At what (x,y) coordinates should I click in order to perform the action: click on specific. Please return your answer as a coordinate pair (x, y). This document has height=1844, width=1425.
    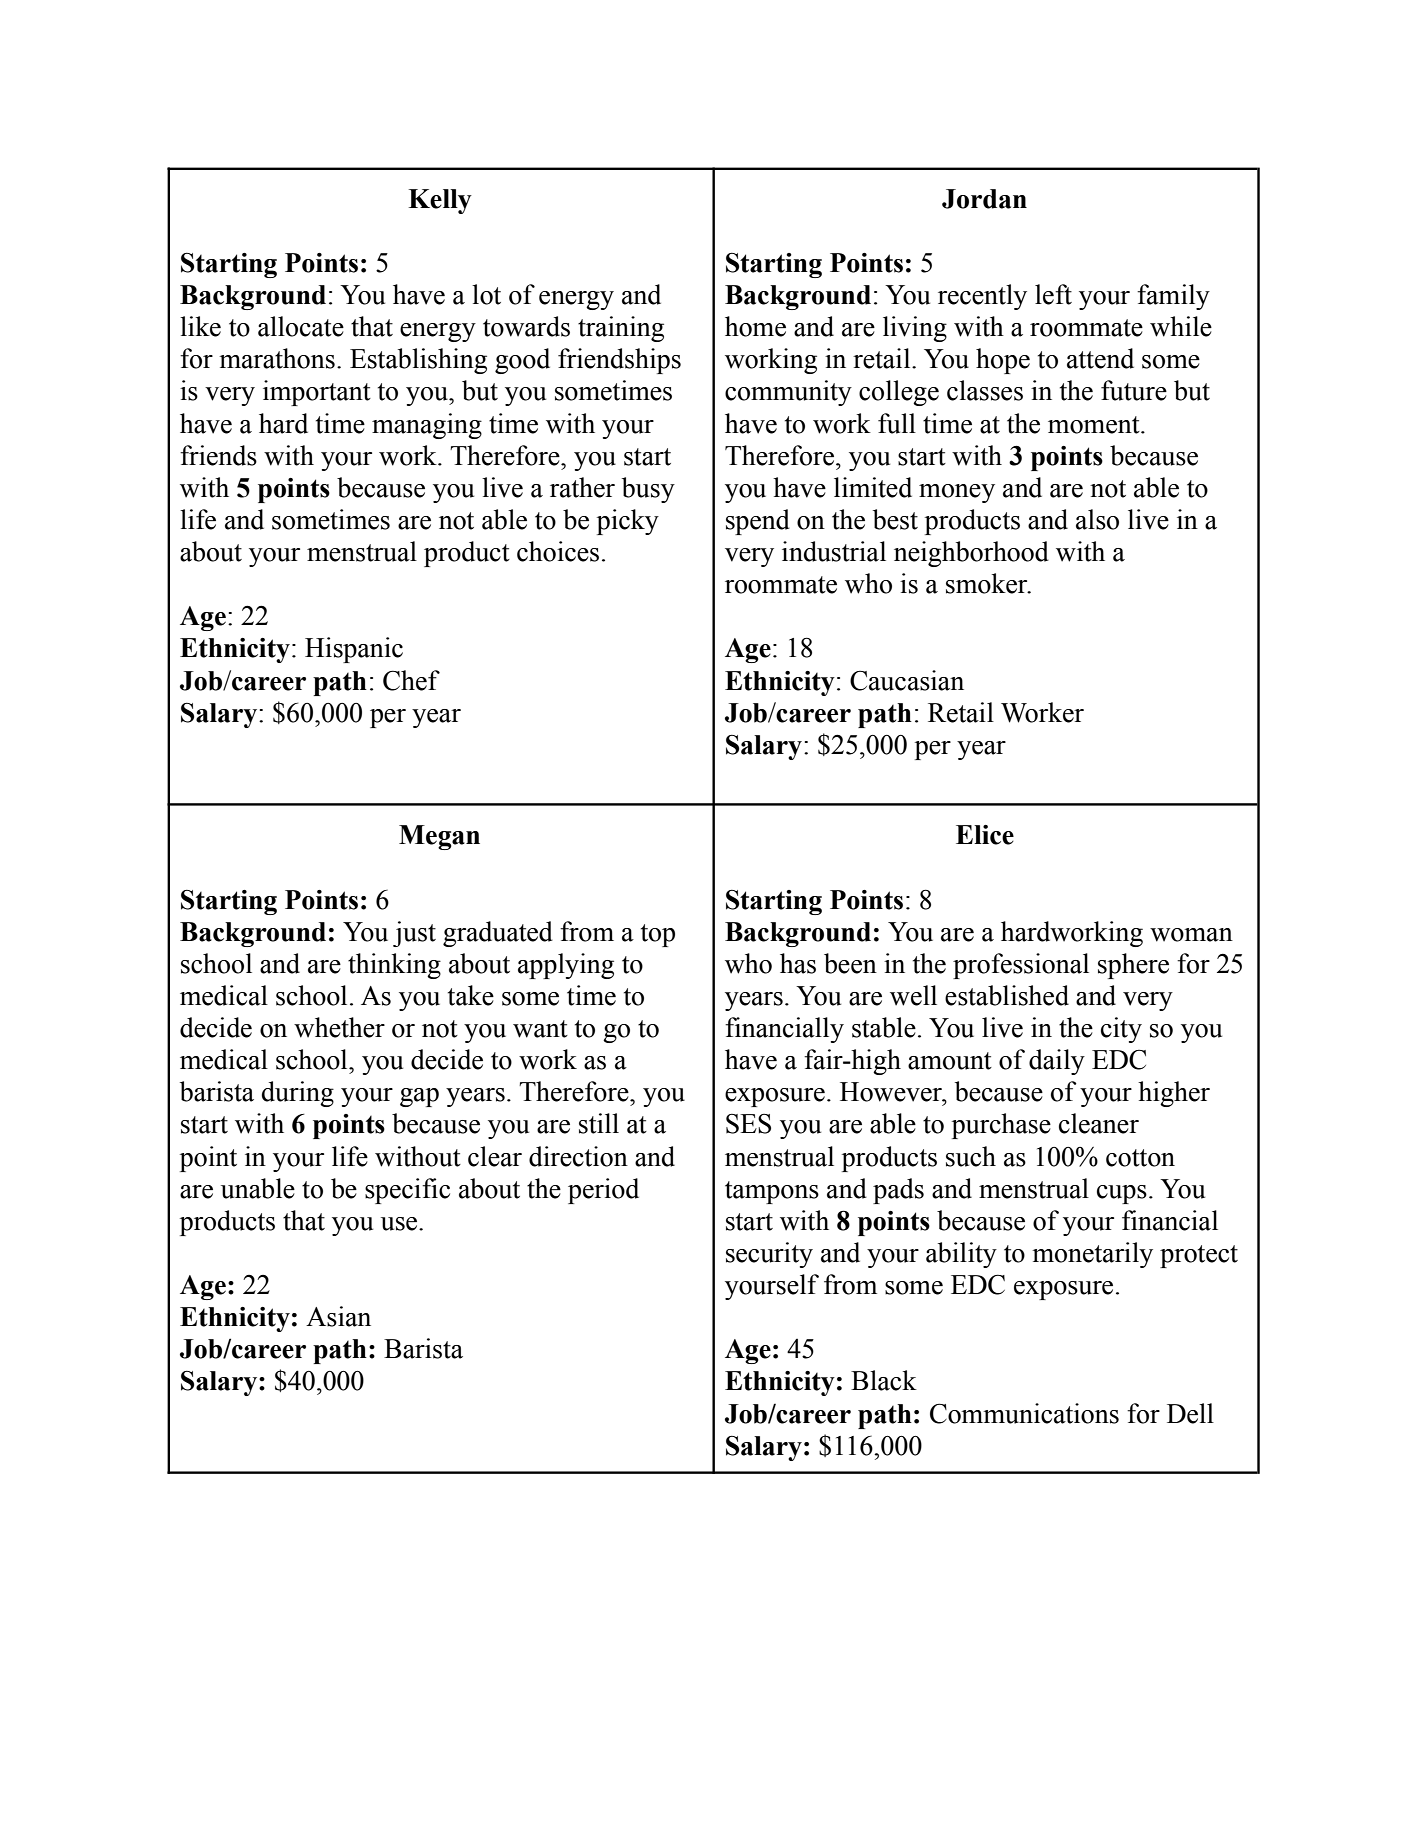
    Looking at the image, I should click on (407, 1191).
